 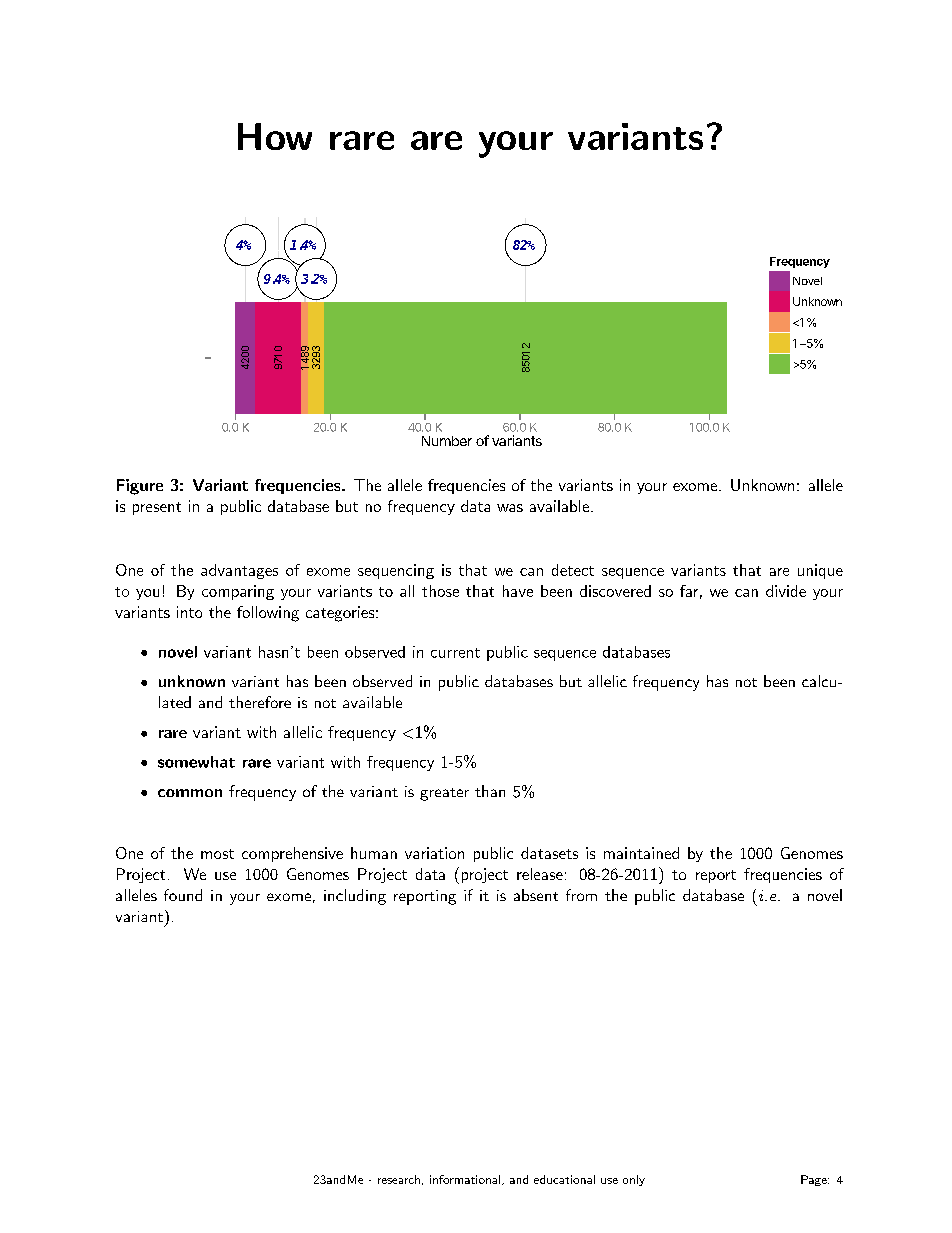 What do you see at coordinates (466, 1180) in the document?
I see `informational` at bounding box center [466, 1180].
